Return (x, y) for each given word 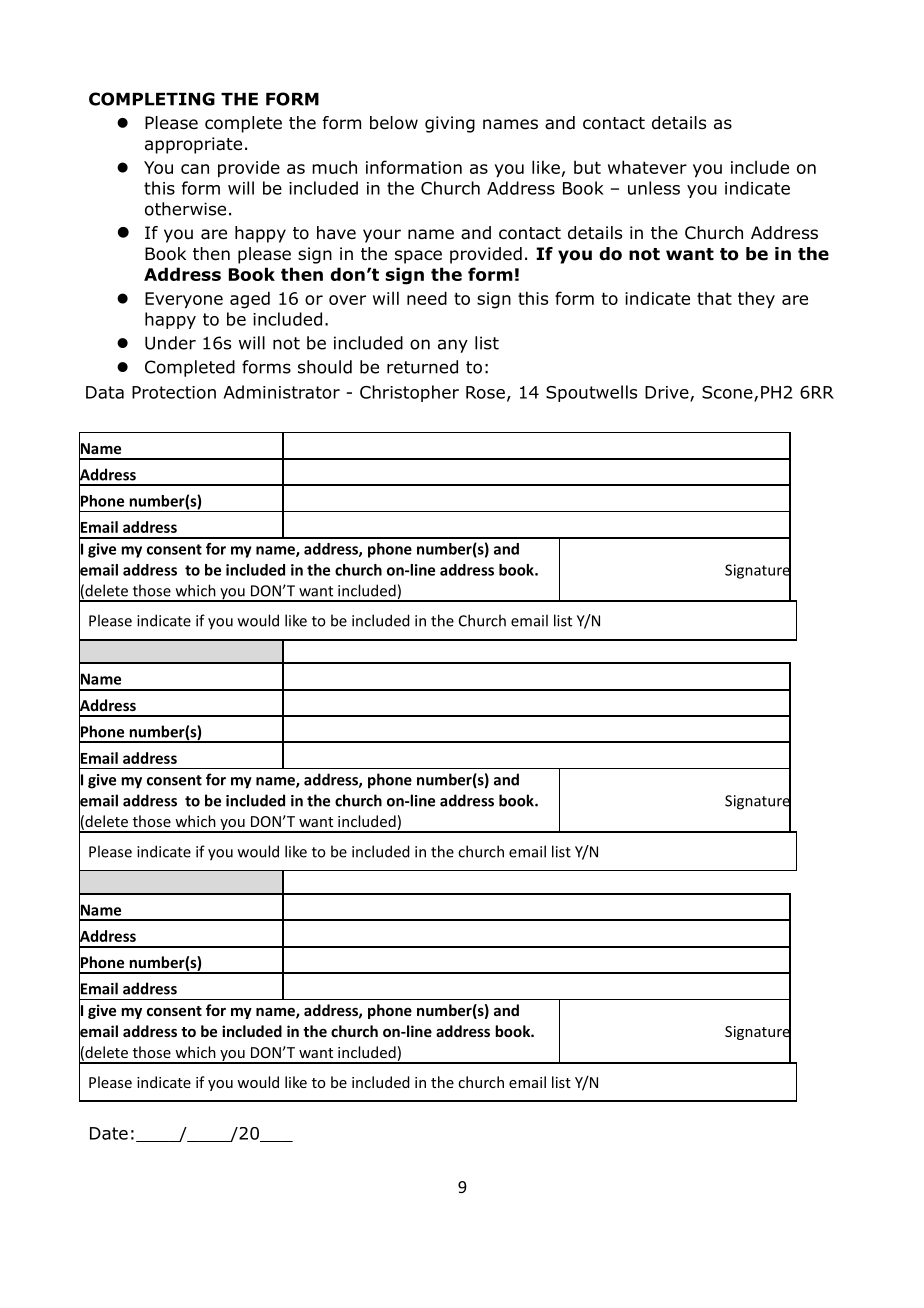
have (336, 233)
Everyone (184, 300)
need (427, 298)
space (418, 257)
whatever (647, 167)
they (756, 299)
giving (450, 124)
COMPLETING (152, 99)
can (195, 169)
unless (654, 188)
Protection (174, 392)
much (334, 167)
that (714, 298)
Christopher (409, 393)
